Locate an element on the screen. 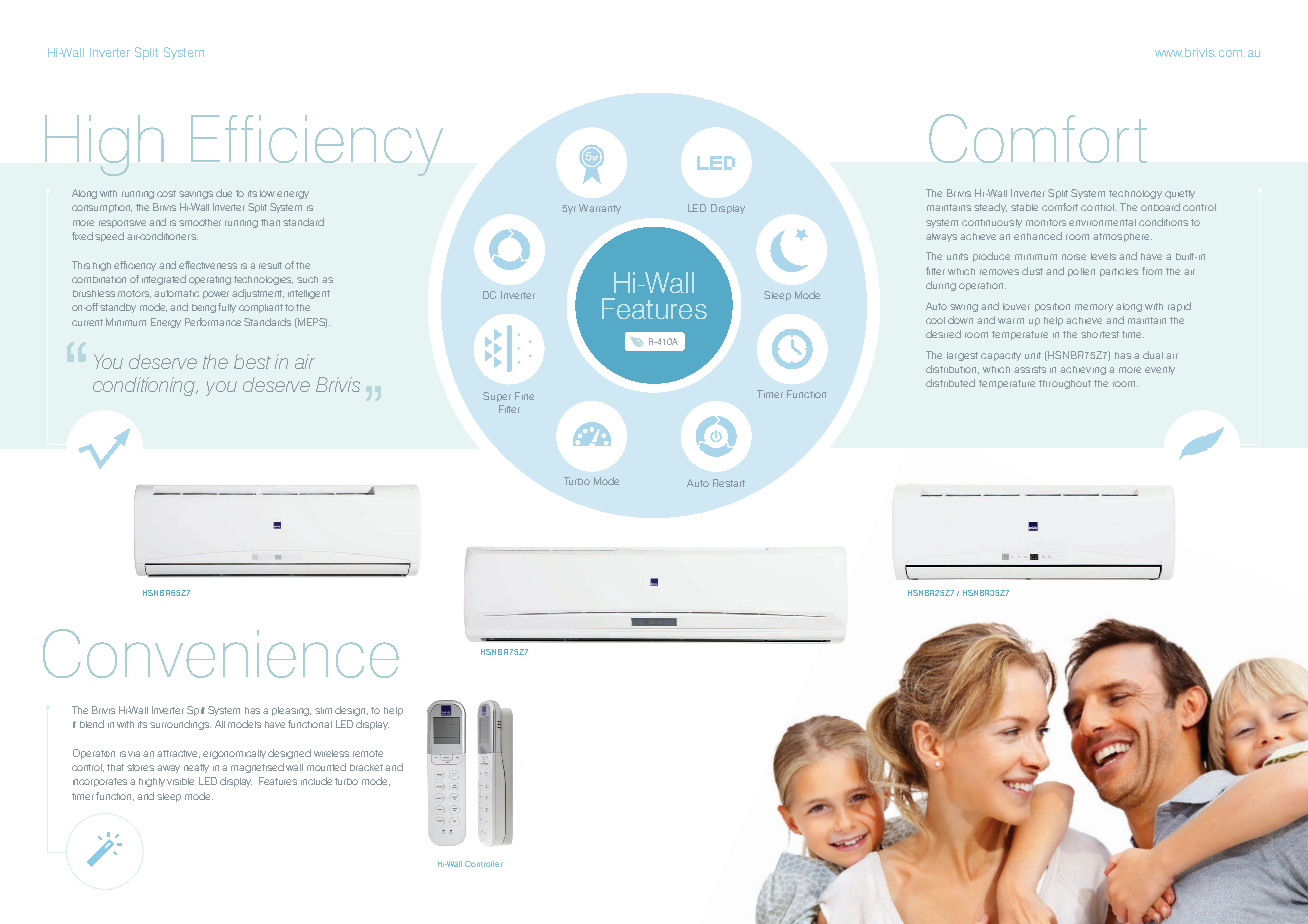 The image size is (1308, 924). stable is located at coordinates (1024, 207).
